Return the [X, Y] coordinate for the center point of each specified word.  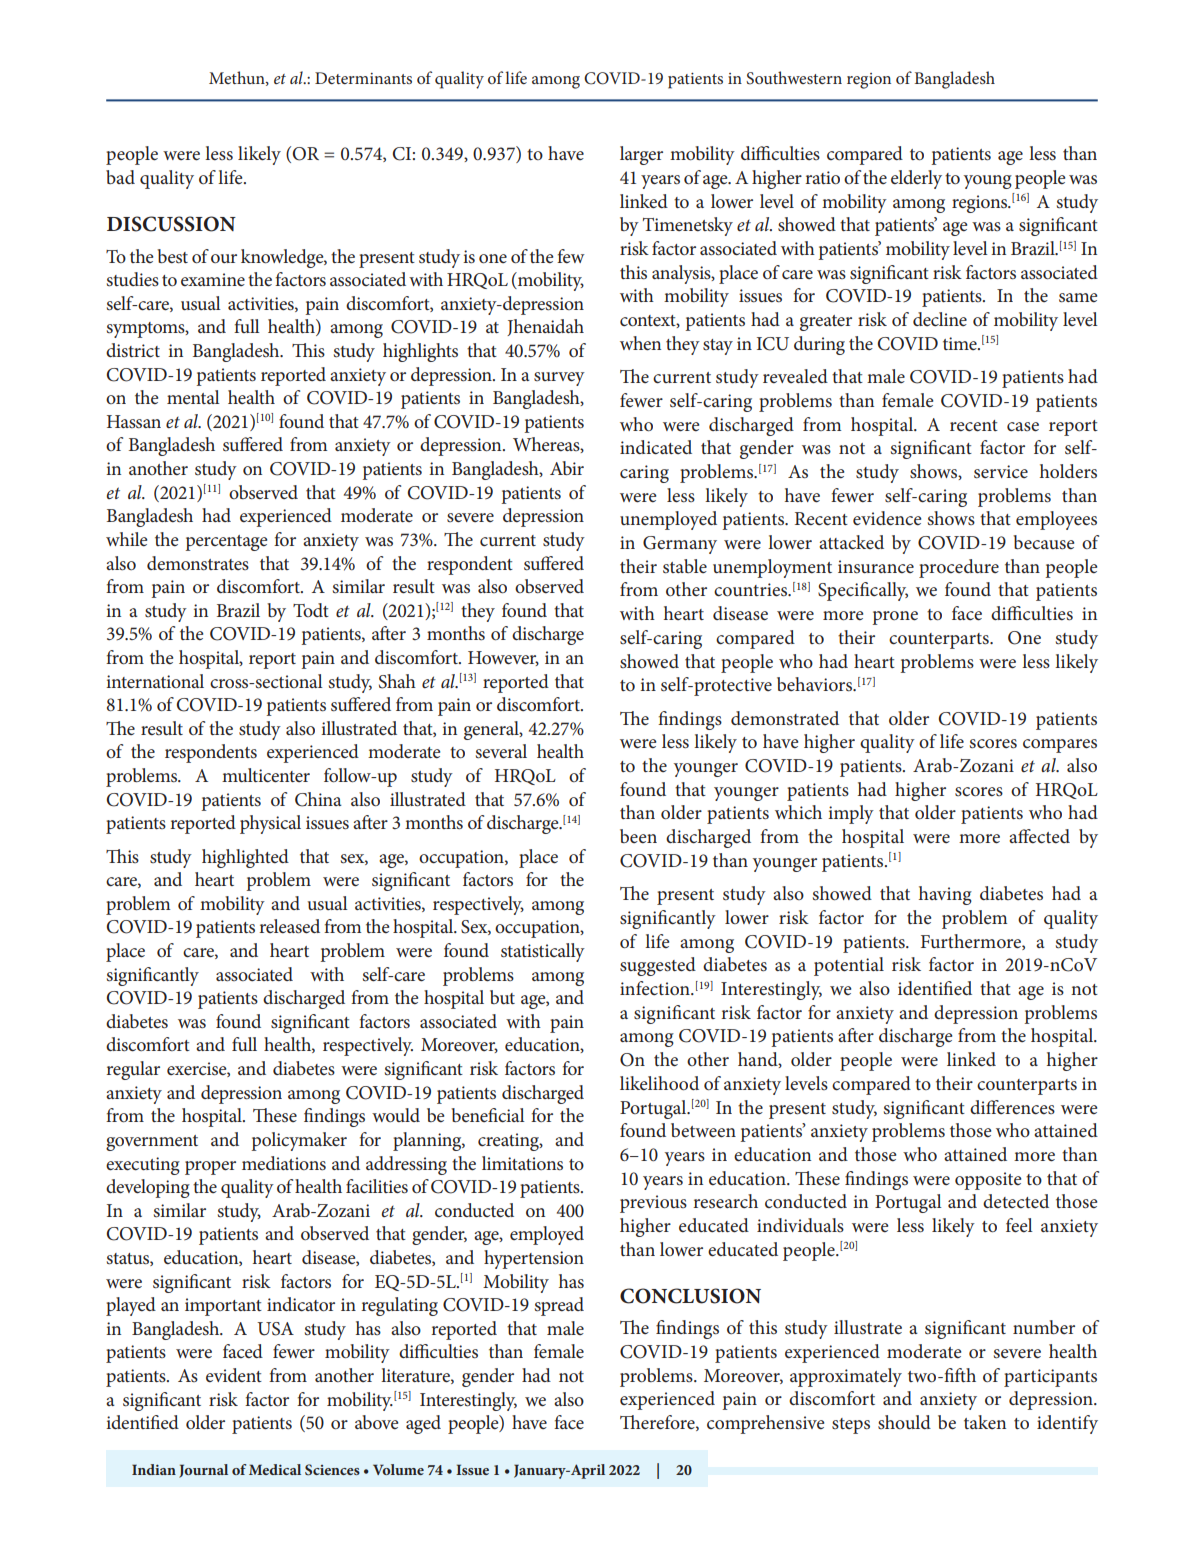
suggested [658, 966]
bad [120, 177]
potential [849, 966]
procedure [959, 568]
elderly [916, 179]
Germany [680, 545]
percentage [226, 543]
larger [641, 155]
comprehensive [765, 1424]
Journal [203, 1471]
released [289, 926]
